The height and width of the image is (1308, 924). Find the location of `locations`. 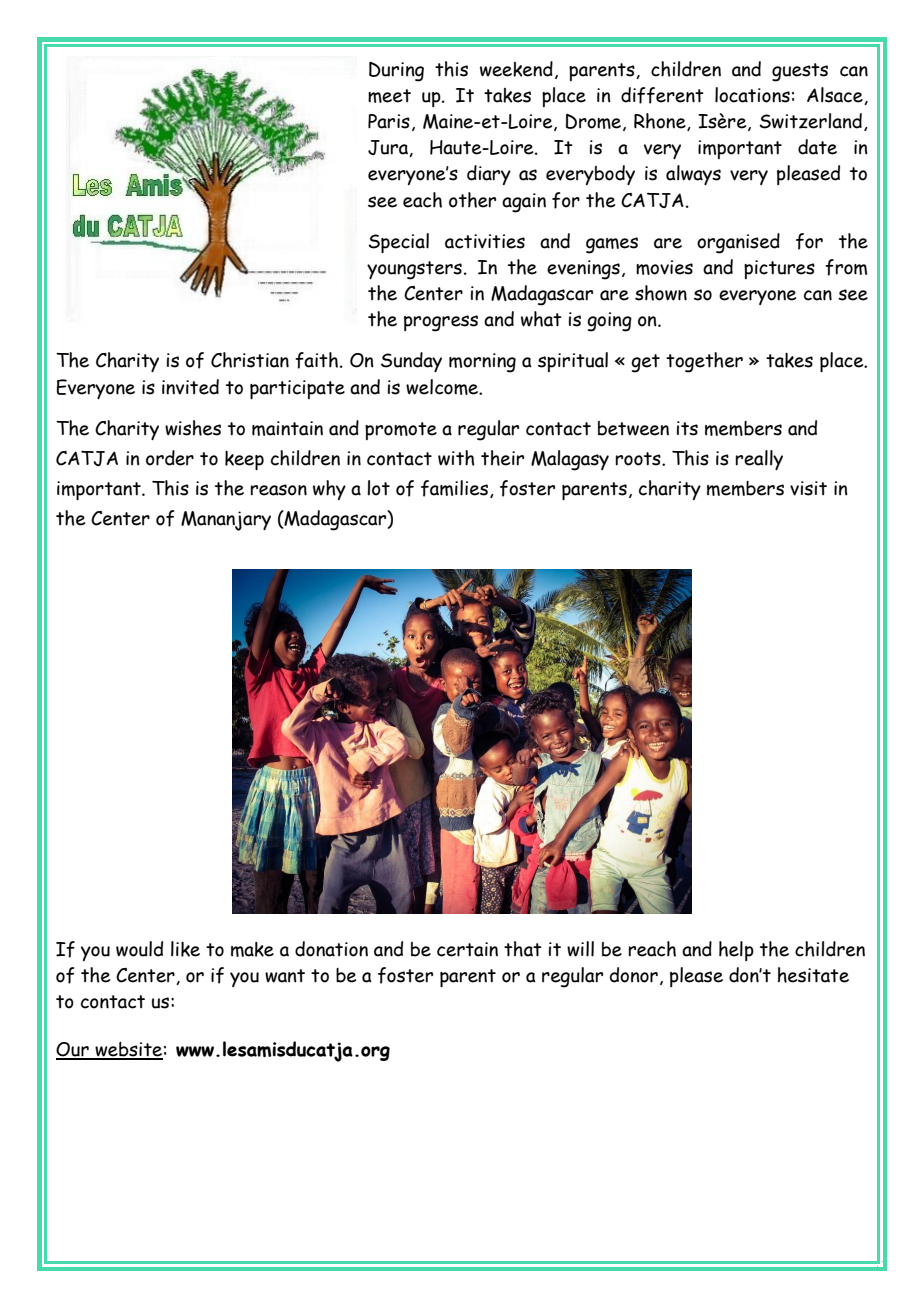

locations is located at coordinates (752, 95).
